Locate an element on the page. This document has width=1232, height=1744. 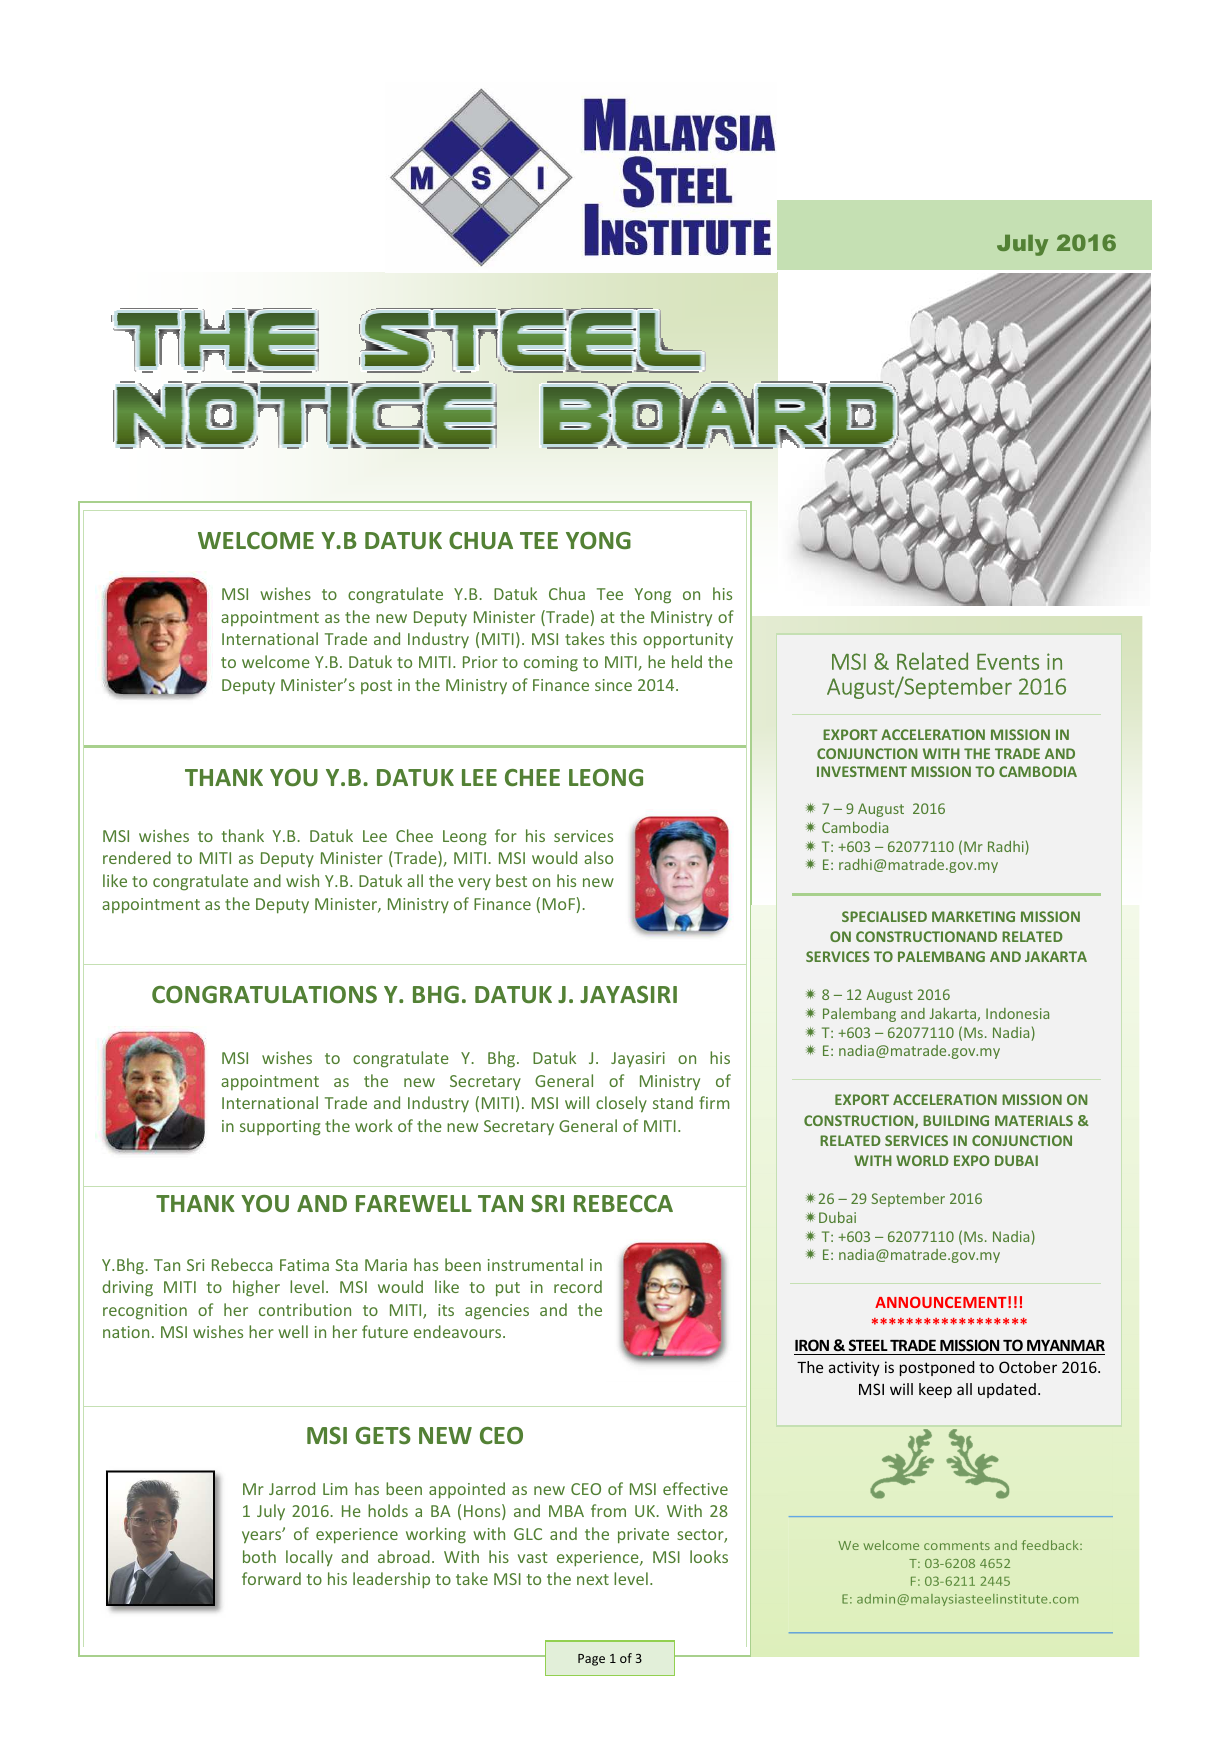
WORLD is located at coordinates (922, 1160).
